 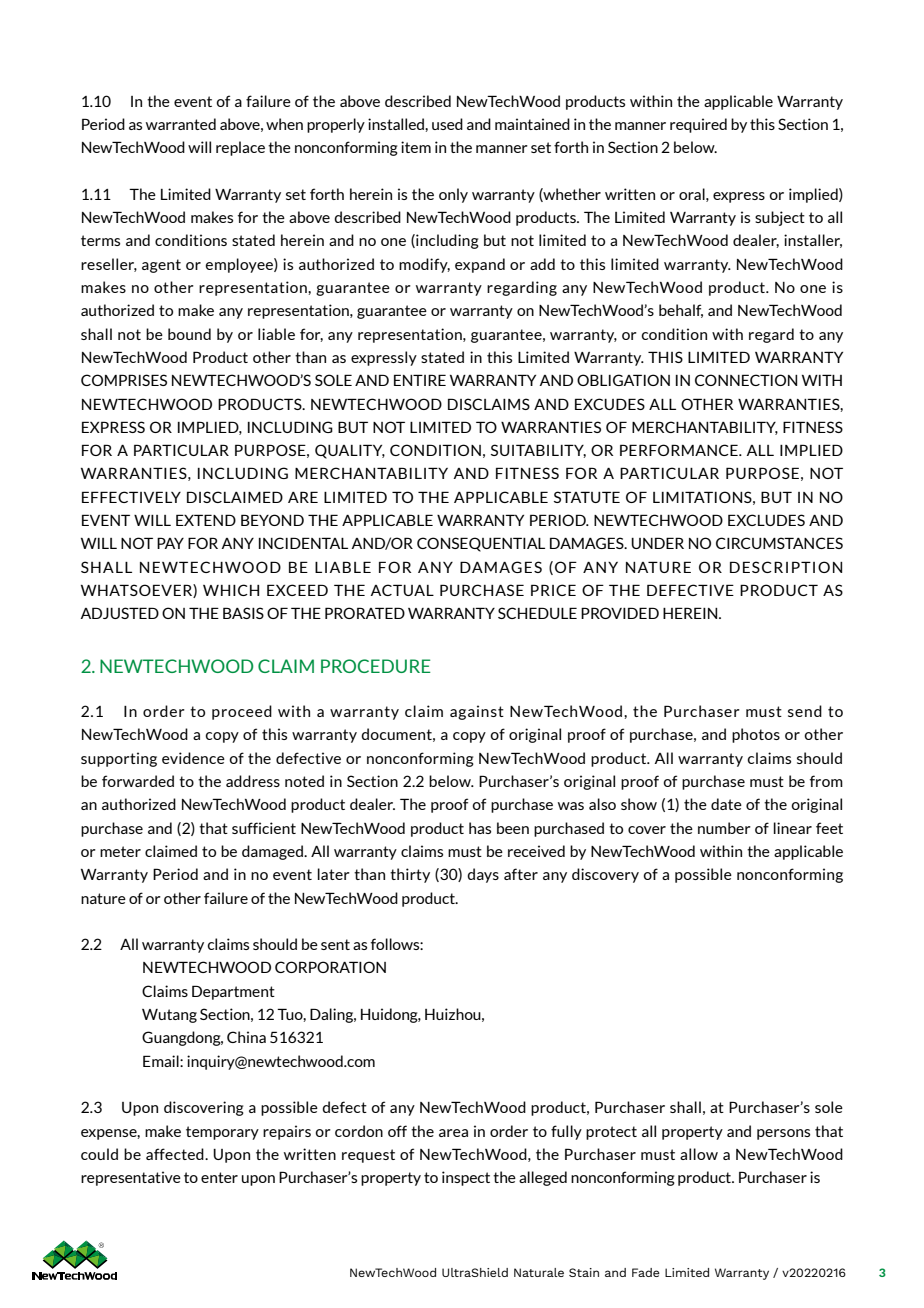 I want to click on required, so click(x=698, y=125).
